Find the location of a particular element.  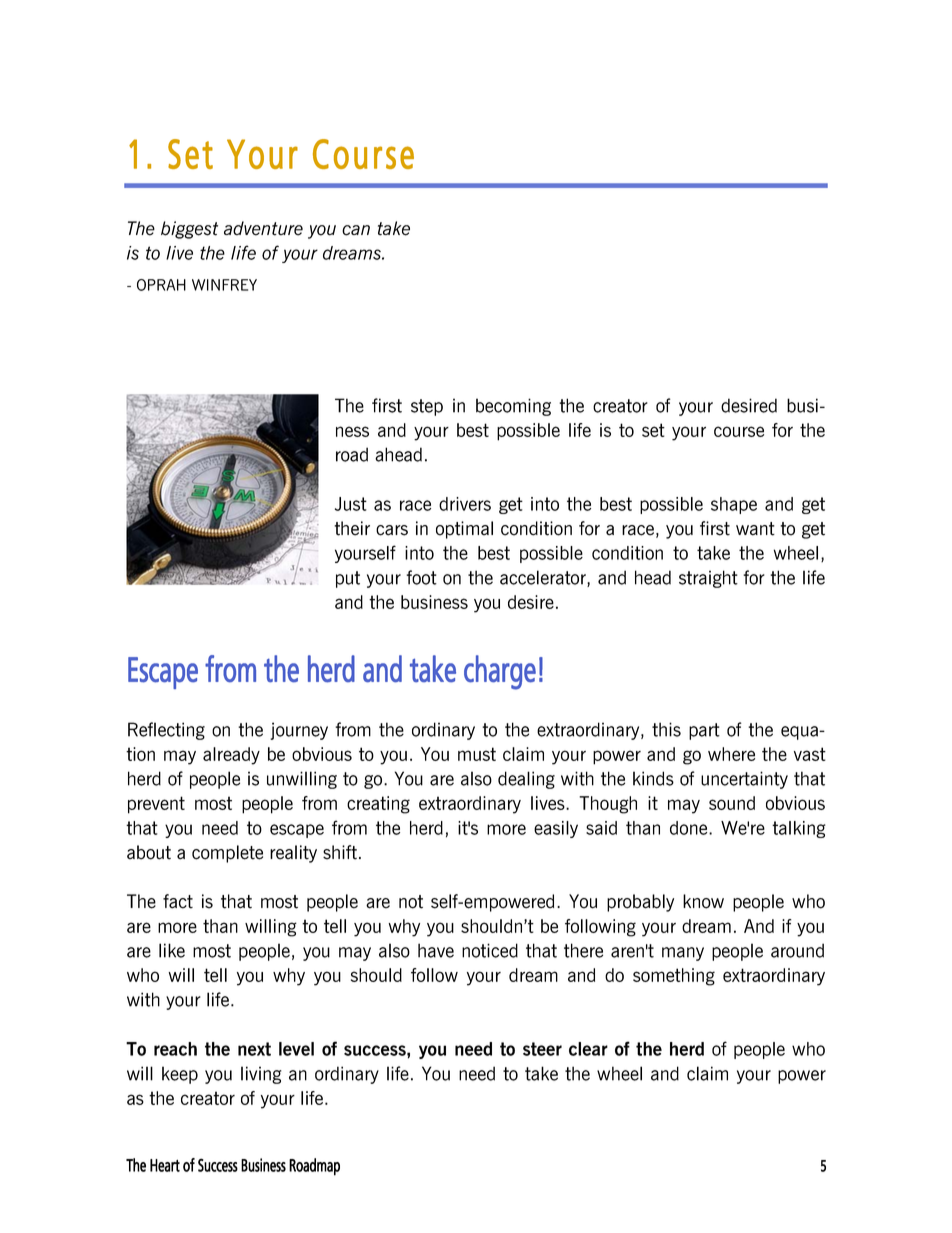

part is located at coordinates (704, 731).
